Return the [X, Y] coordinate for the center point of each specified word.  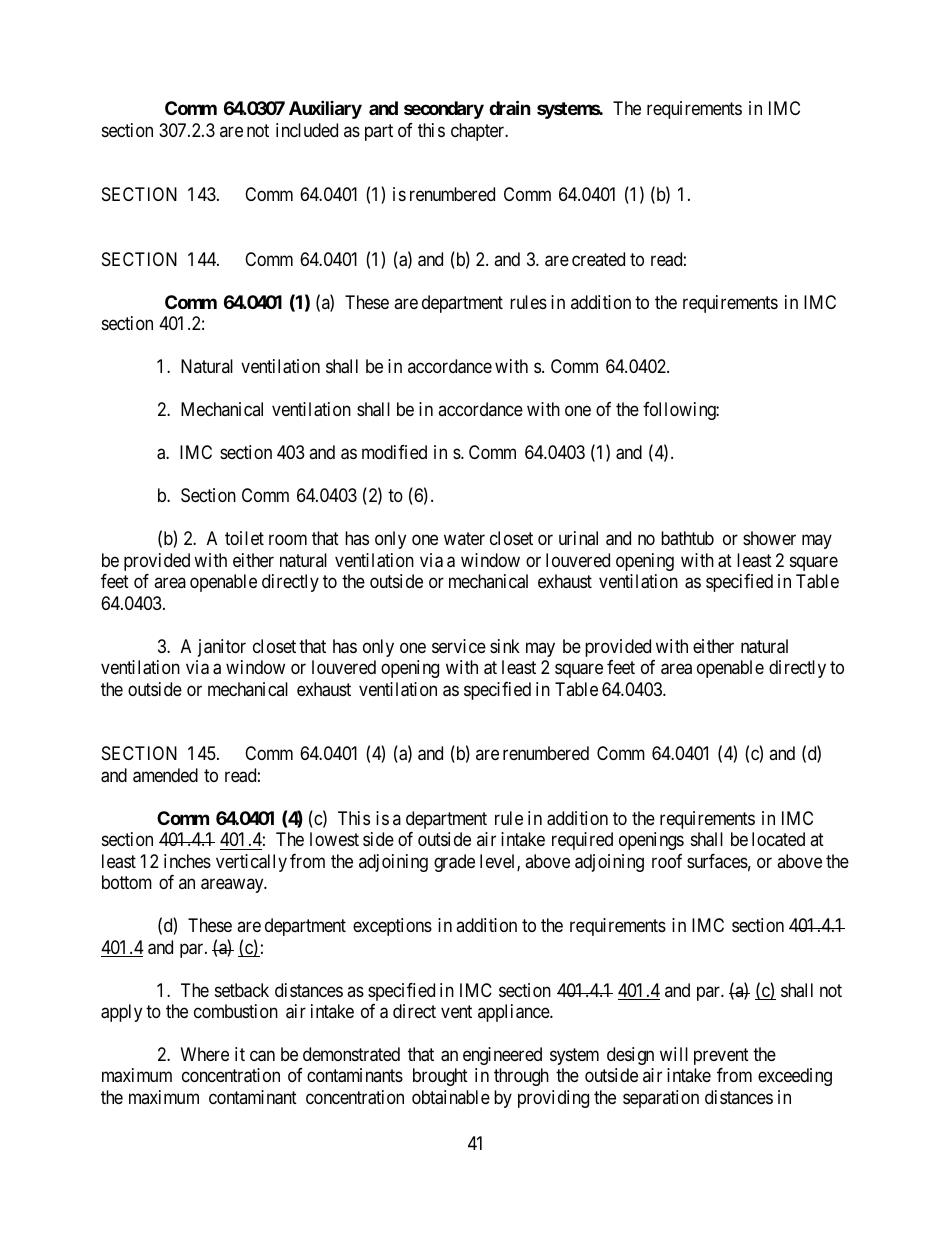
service [459, 646]
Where [205, 1054]
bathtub [687, 538]
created [598, 259]
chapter [479, 132]
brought [440, 1077]
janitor [222, 648]
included [307, 130]
